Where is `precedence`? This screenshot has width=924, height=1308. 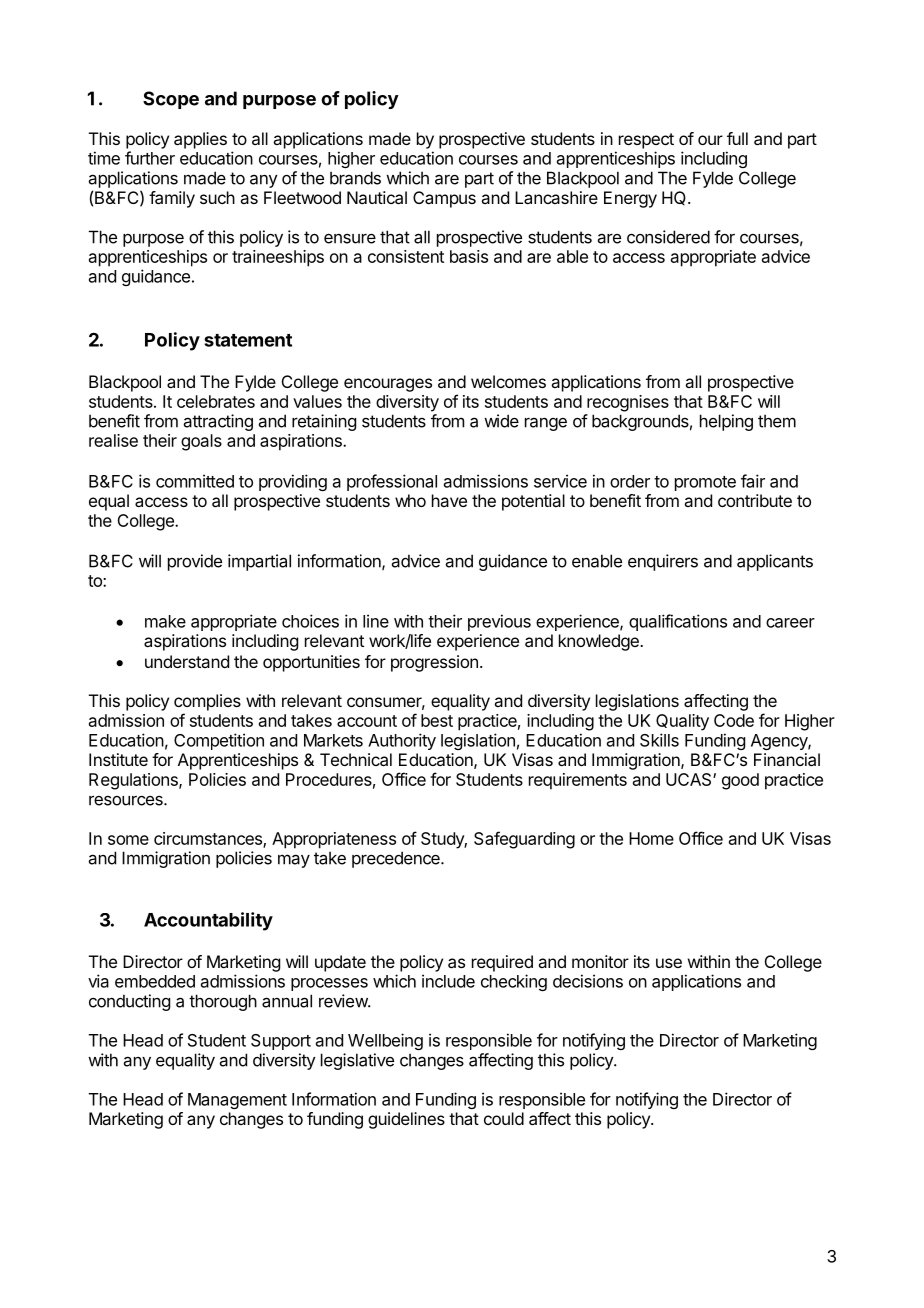 precedence is located at coordinates (397, 859).
